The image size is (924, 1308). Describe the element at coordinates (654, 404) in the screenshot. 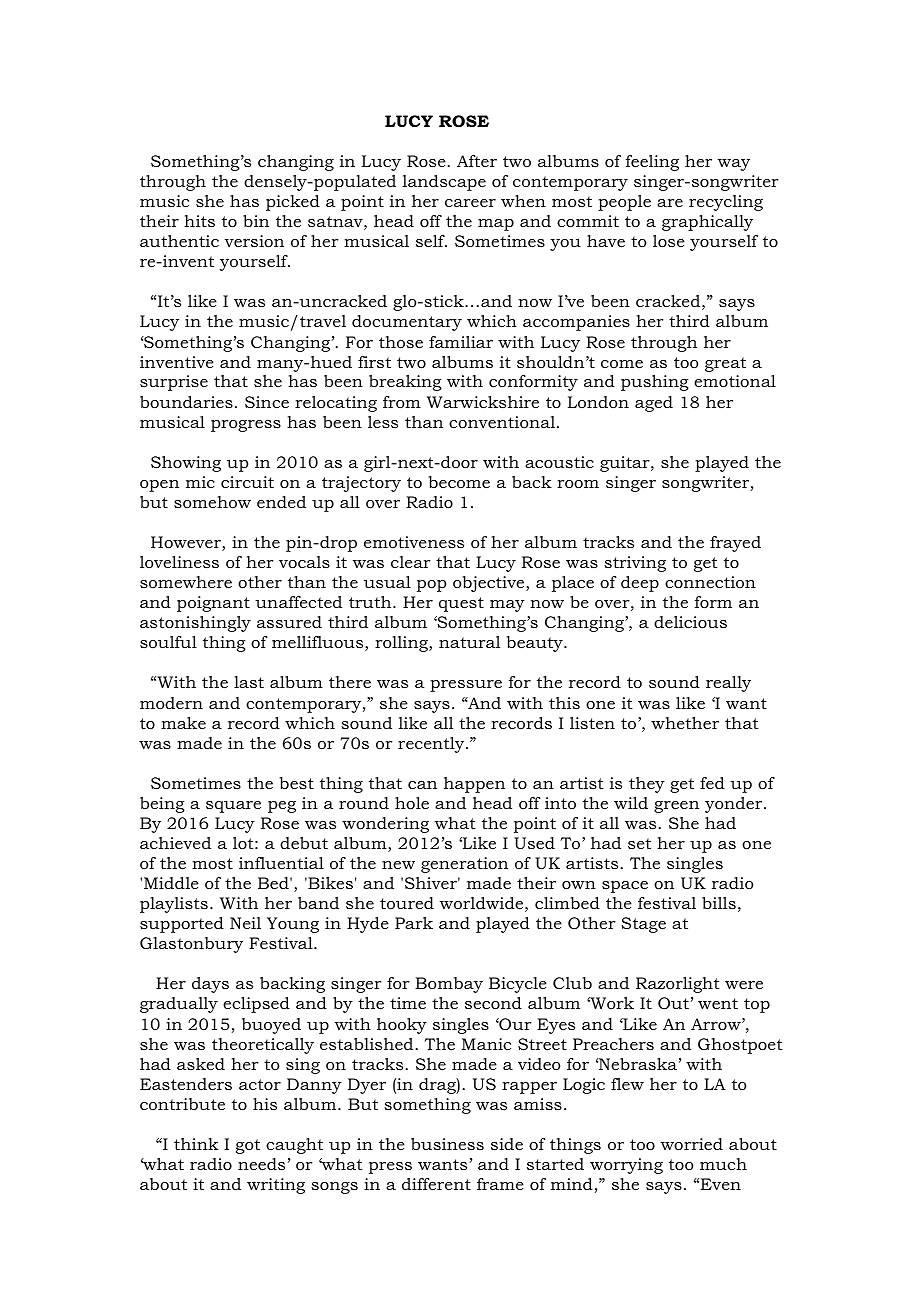

I see `aged` at that location.
